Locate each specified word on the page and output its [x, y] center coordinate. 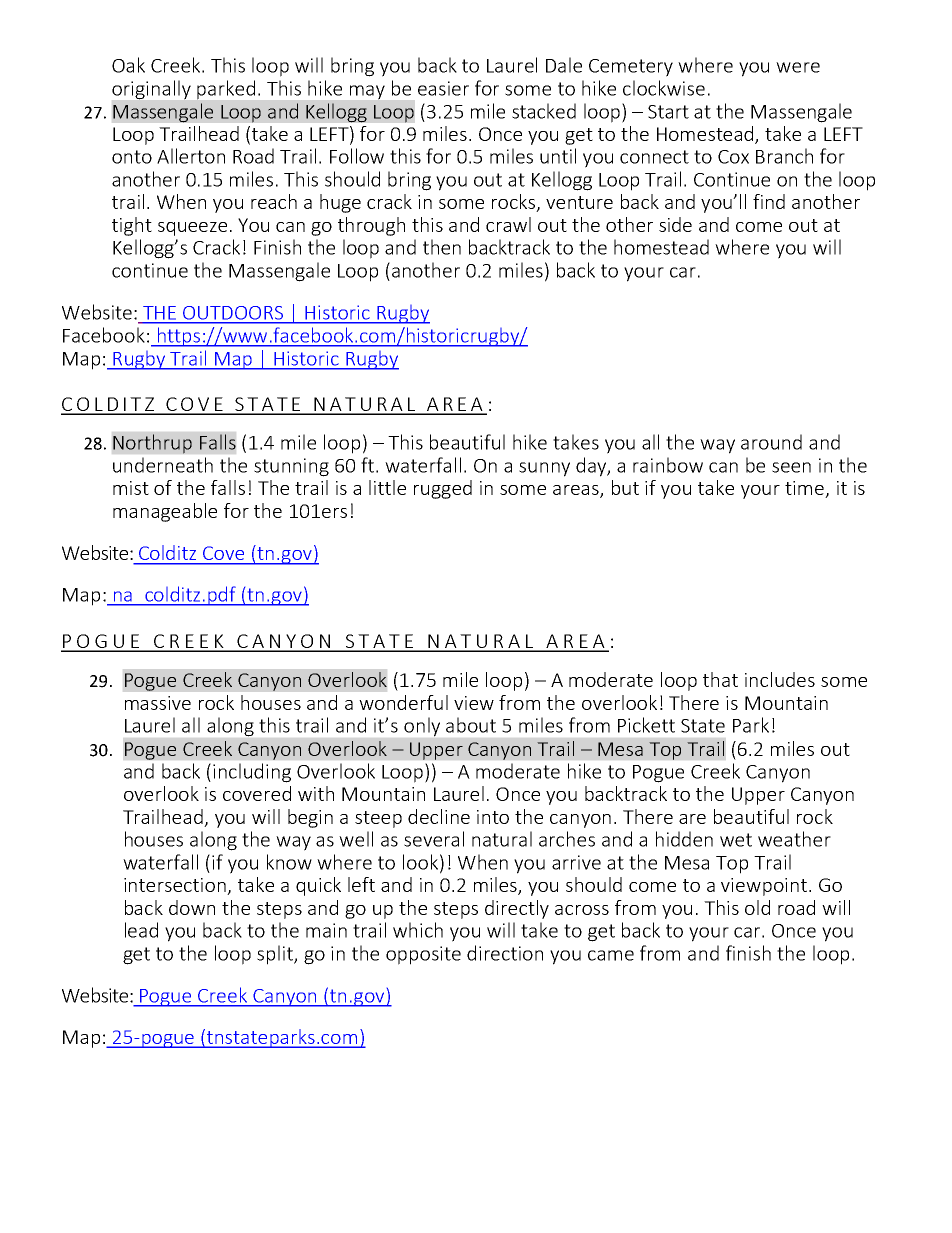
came [611, 955]
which [418, 930]
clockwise [664, 88]
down [192, 907]
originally [151, 90]
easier [443, 88]
